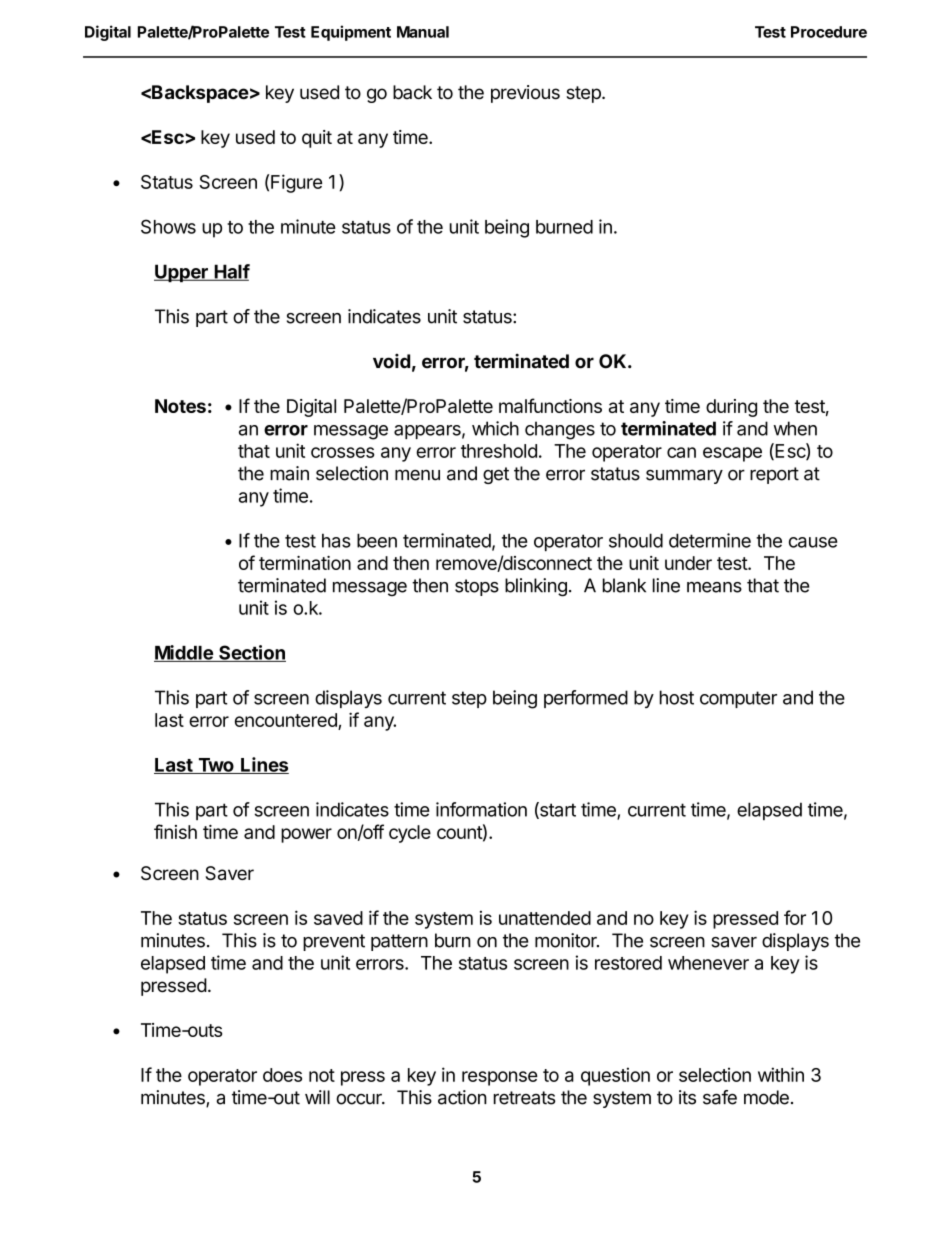 The width and height of the page is (952, 1233). What do you see at coordinates (731, 408) in the page?
I see `during` at bounding box center [731, 408].
